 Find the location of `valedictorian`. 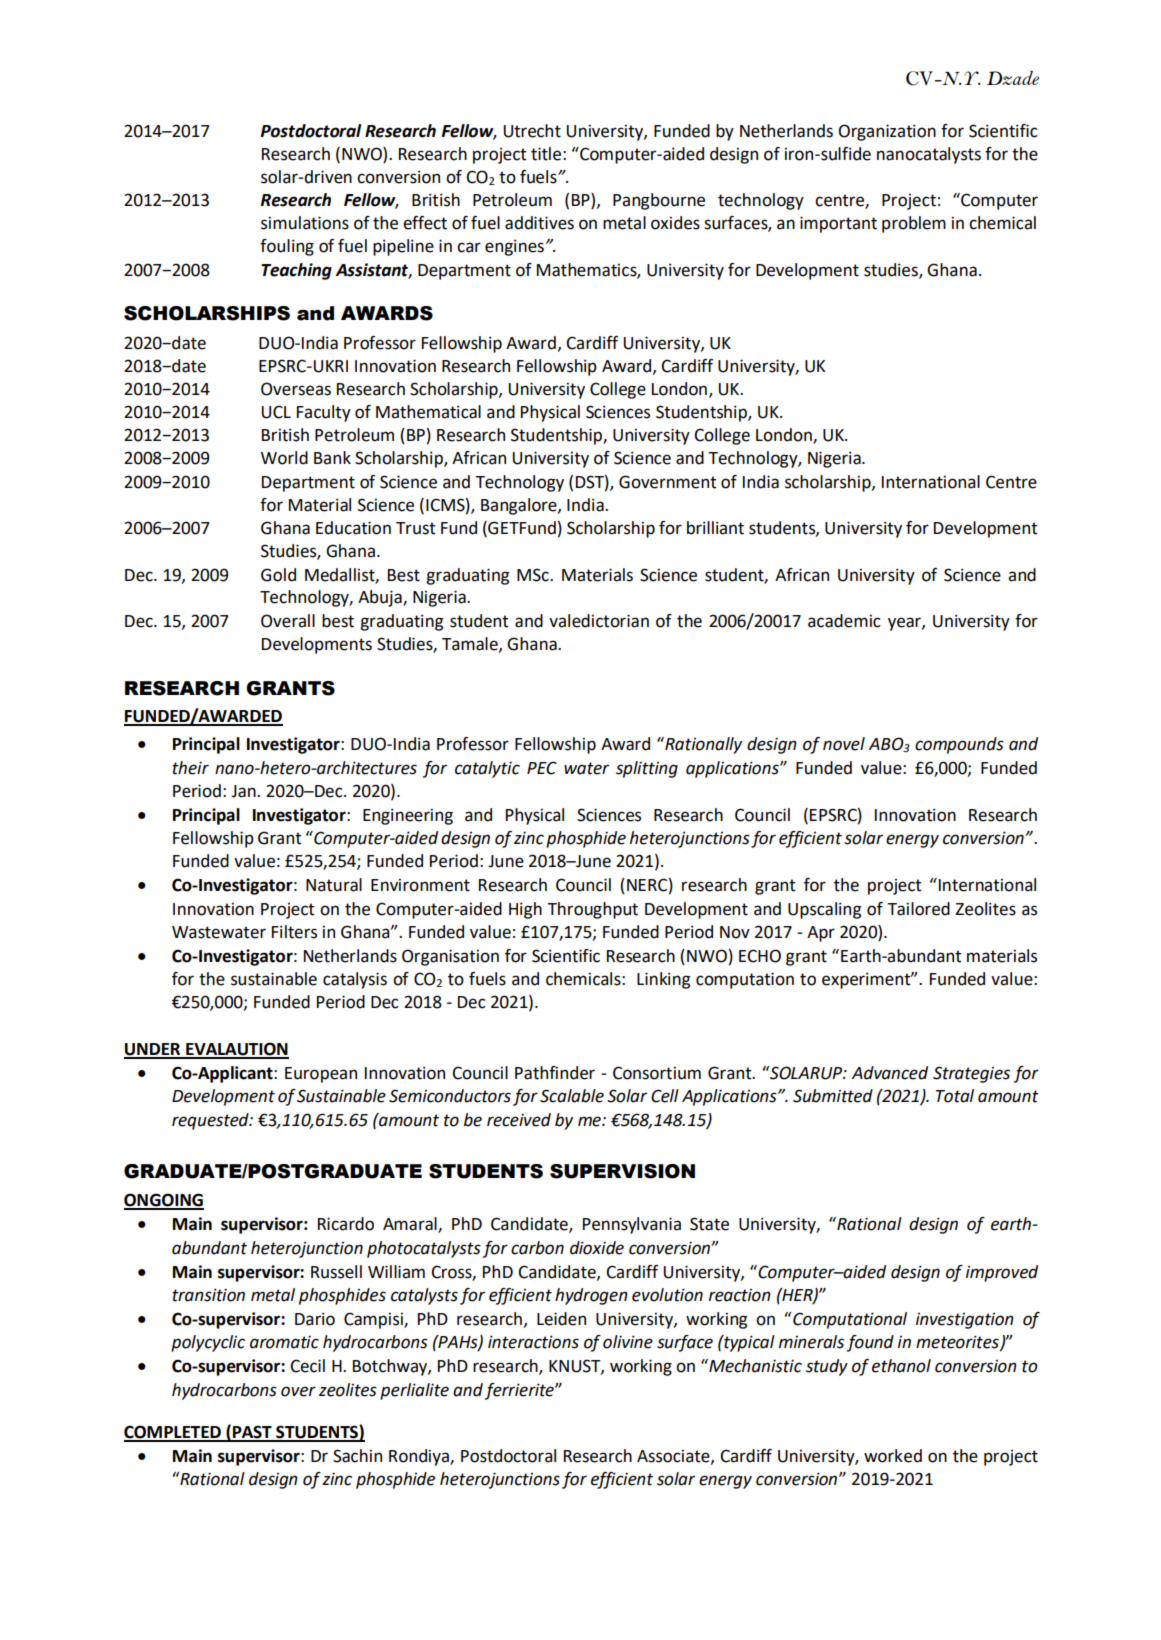

valedictorian is located at coordinates (599, 621).
